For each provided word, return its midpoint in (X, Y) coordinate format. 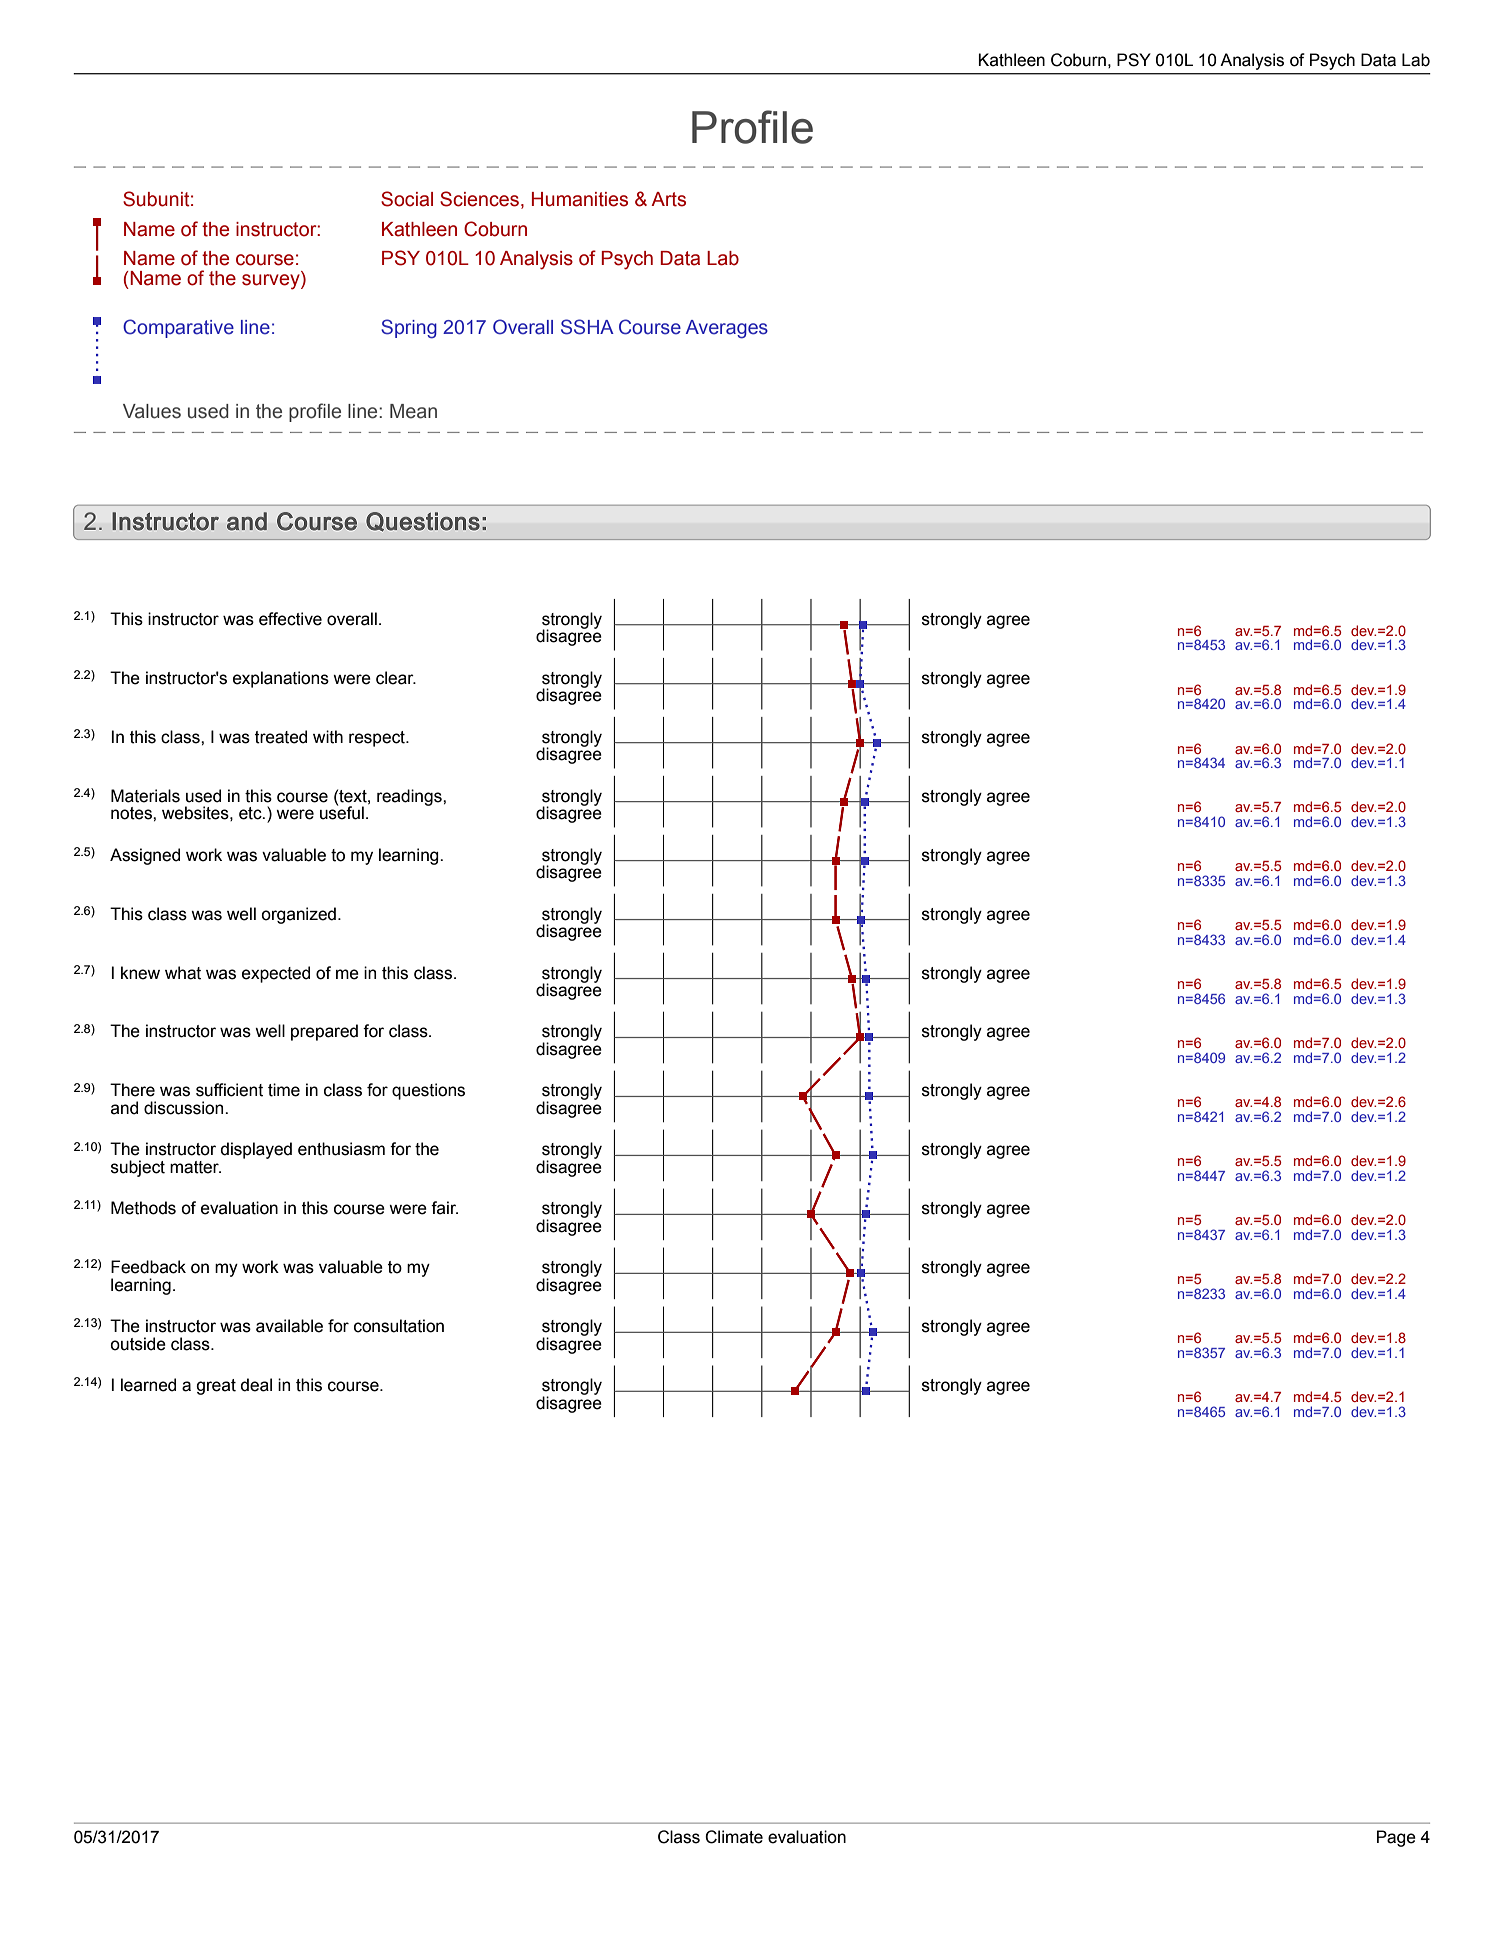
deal (256, 1385)
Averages (727, 329)
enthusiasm (341, 1149)
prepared (324, 1032)
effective (290, 619)
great (216, 1387)
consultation (399, 1326)
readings (410, 797)
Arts (668, 199)
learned (148, 1385)
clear (396, 678)
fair (444, 1208)
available (289, 1326)
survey (272, 281)
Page (1396, 1838)
